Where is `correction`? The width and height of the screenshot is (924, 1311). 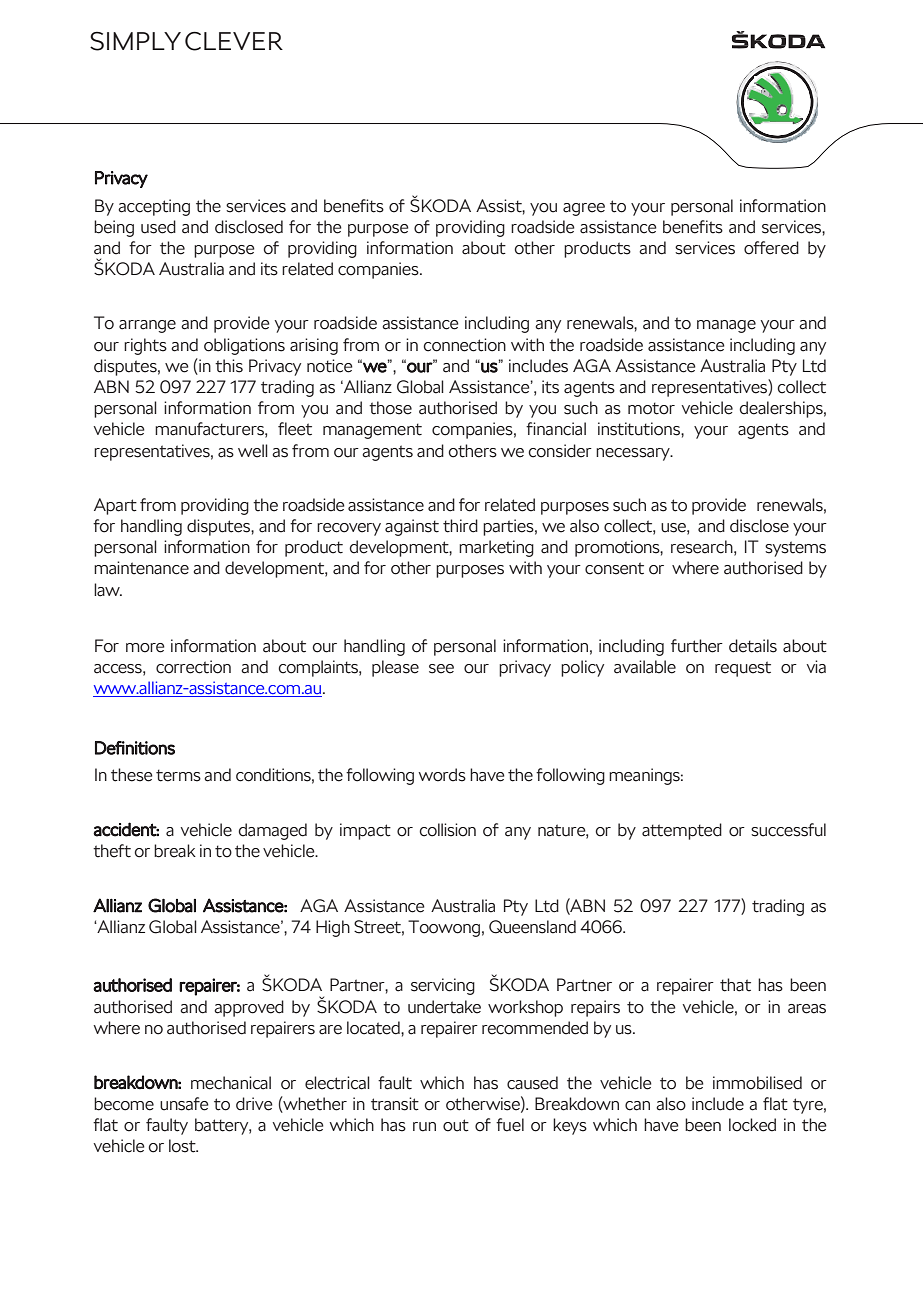 correction is located at coordinates (193, 667).
